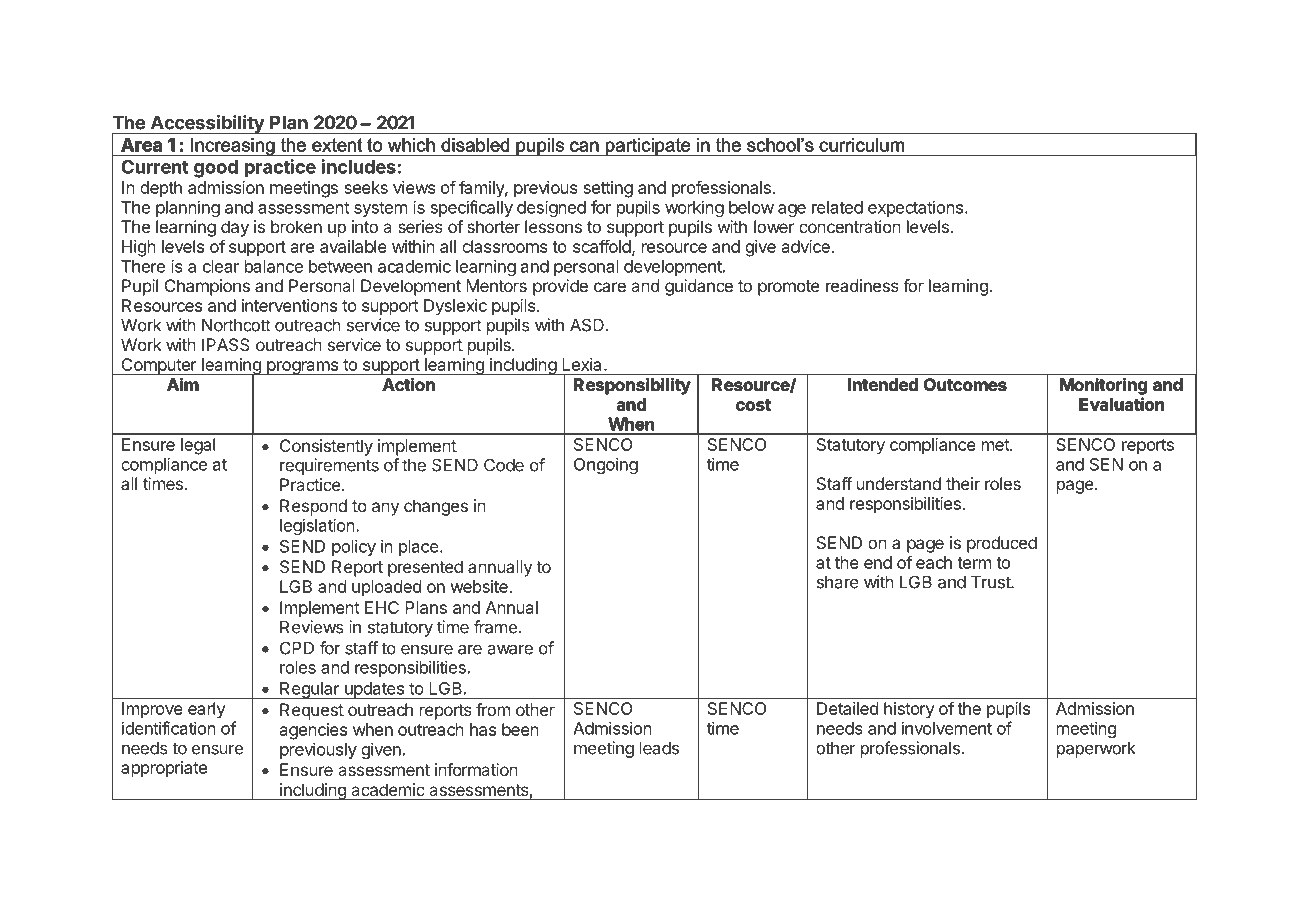 This screenshot has width=1308, height=924. I want to click on involvement, so click(947, 728).
